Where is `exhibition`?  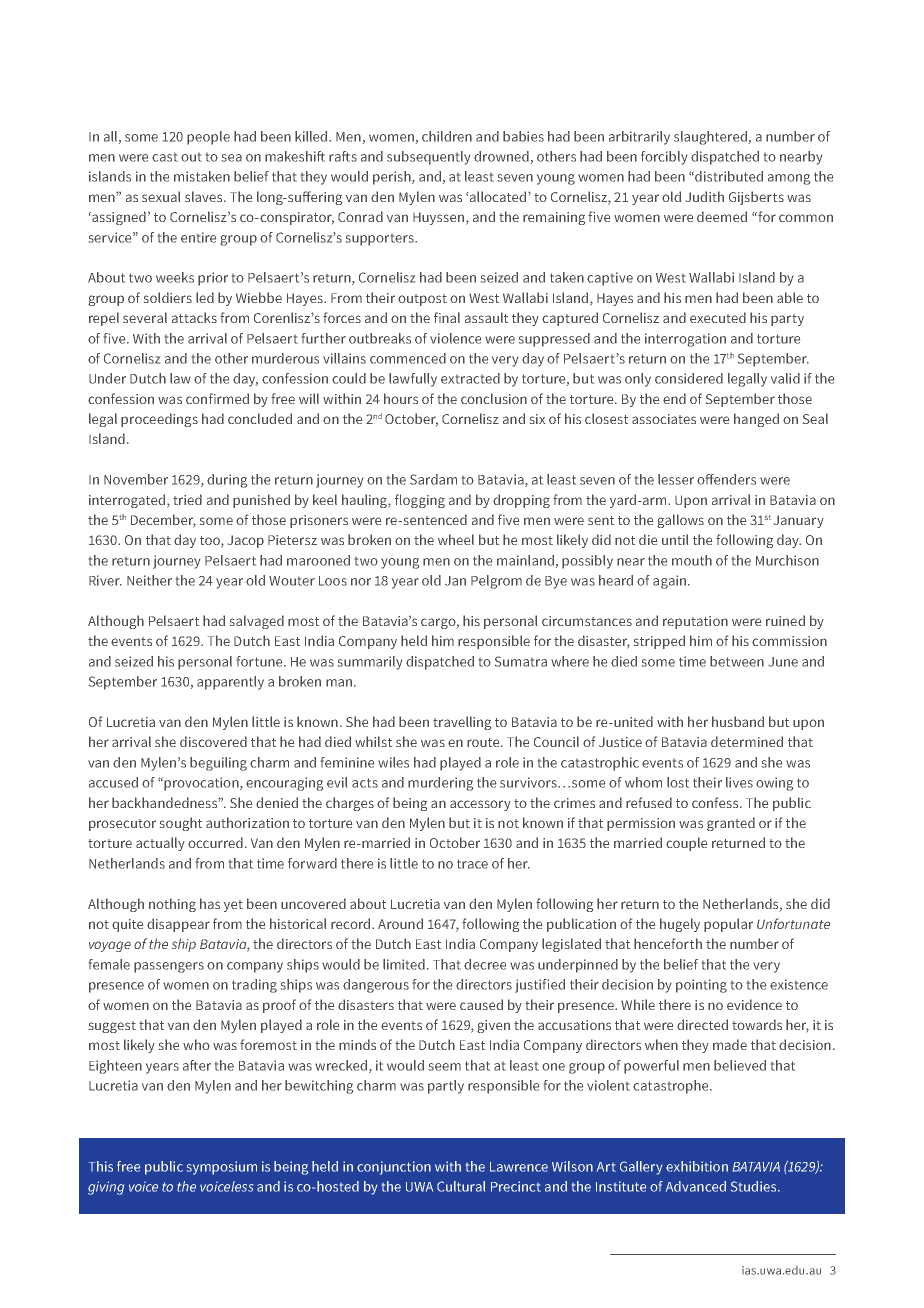 exhibition is located at coordinates (697, 1166).
